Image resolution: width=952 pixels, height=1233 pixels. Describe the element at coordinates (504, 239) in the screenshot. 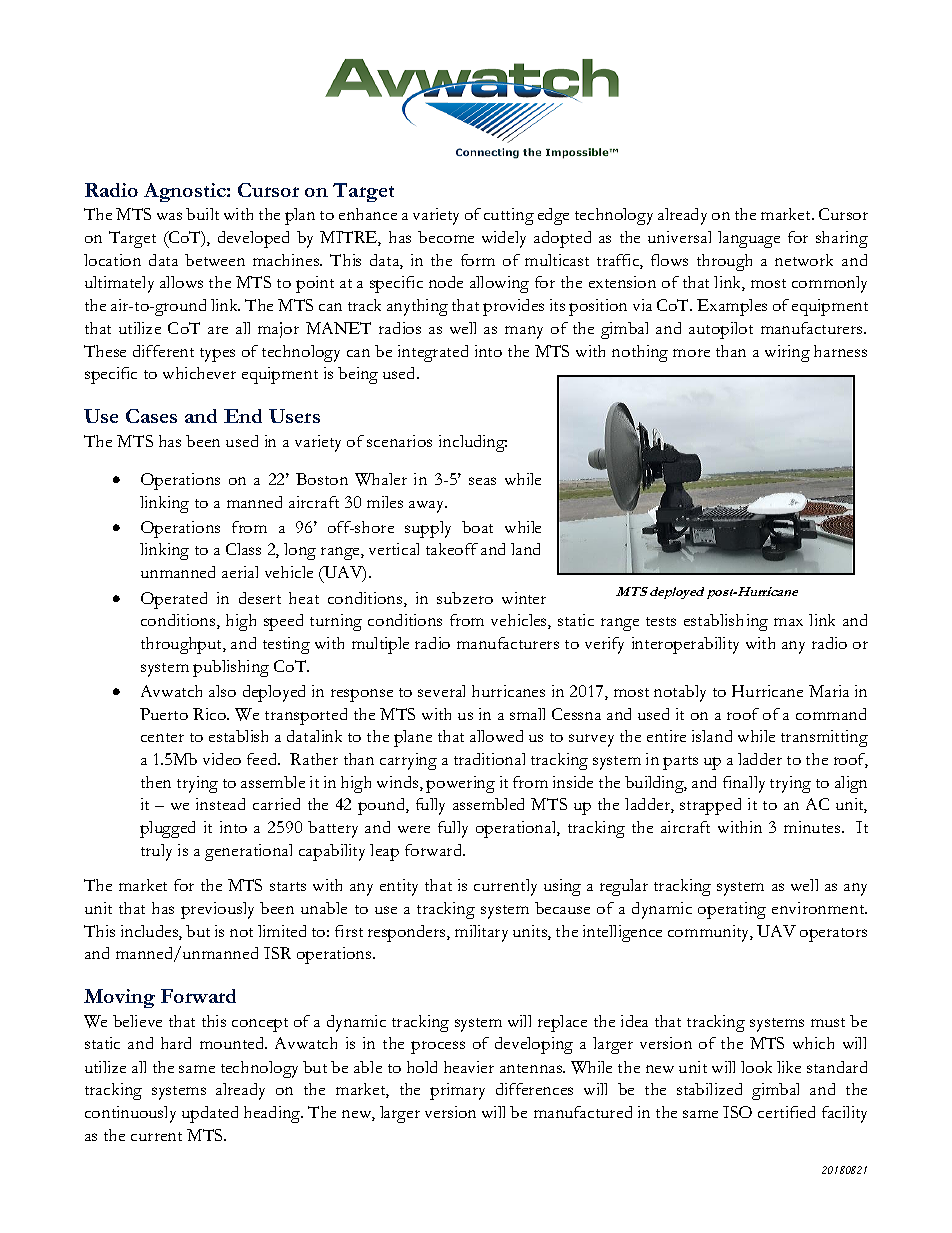

I see `widely` at that location.
